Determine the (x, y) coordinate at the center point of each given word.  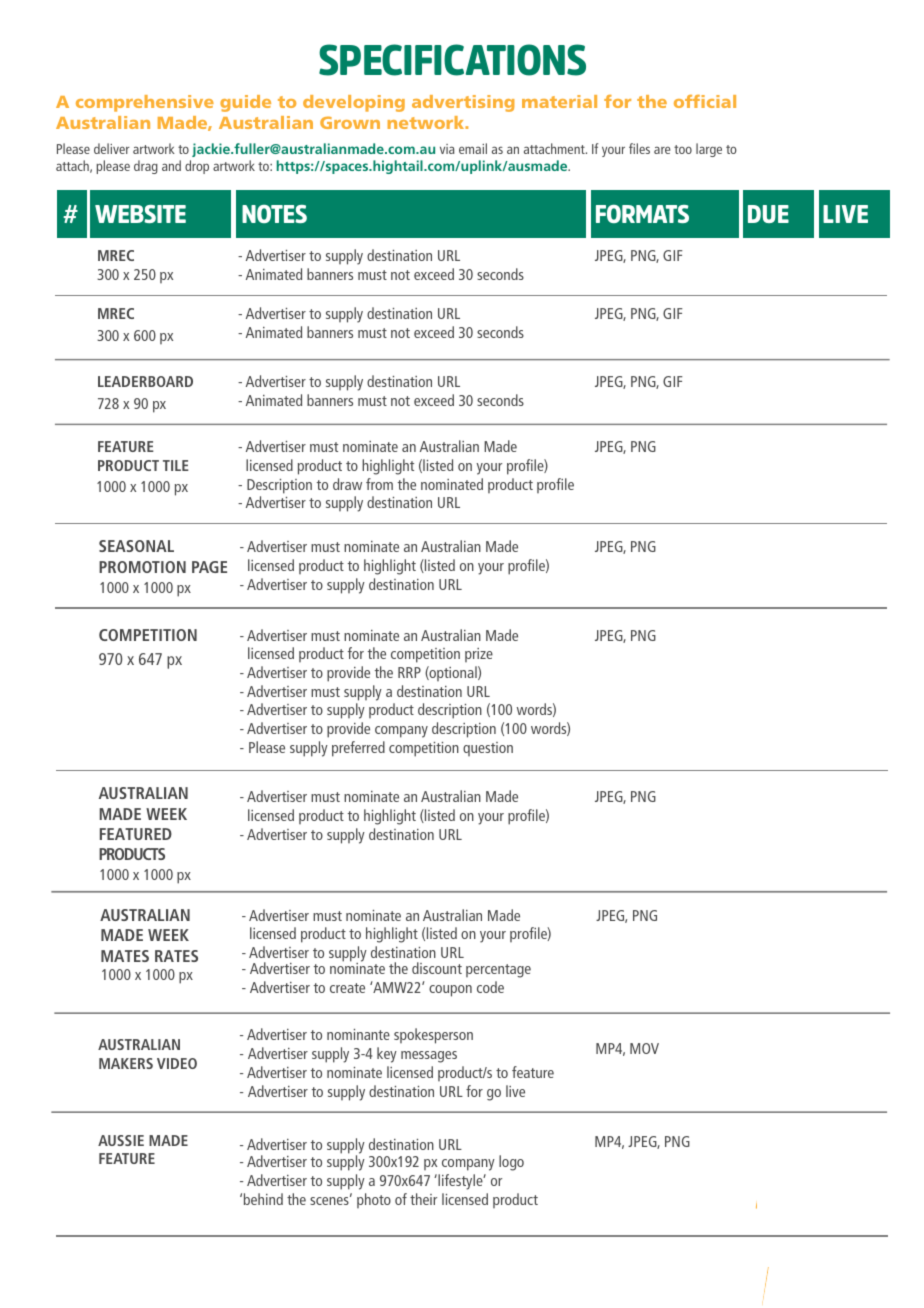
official (705, 101)
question (488, 749)
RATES (176, 956)
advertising (463, 103)
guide (245, 103)
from (379, 484)
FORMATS (642, 214)
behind (263, 1199)
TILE (176, 465)
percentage (498, 971)
